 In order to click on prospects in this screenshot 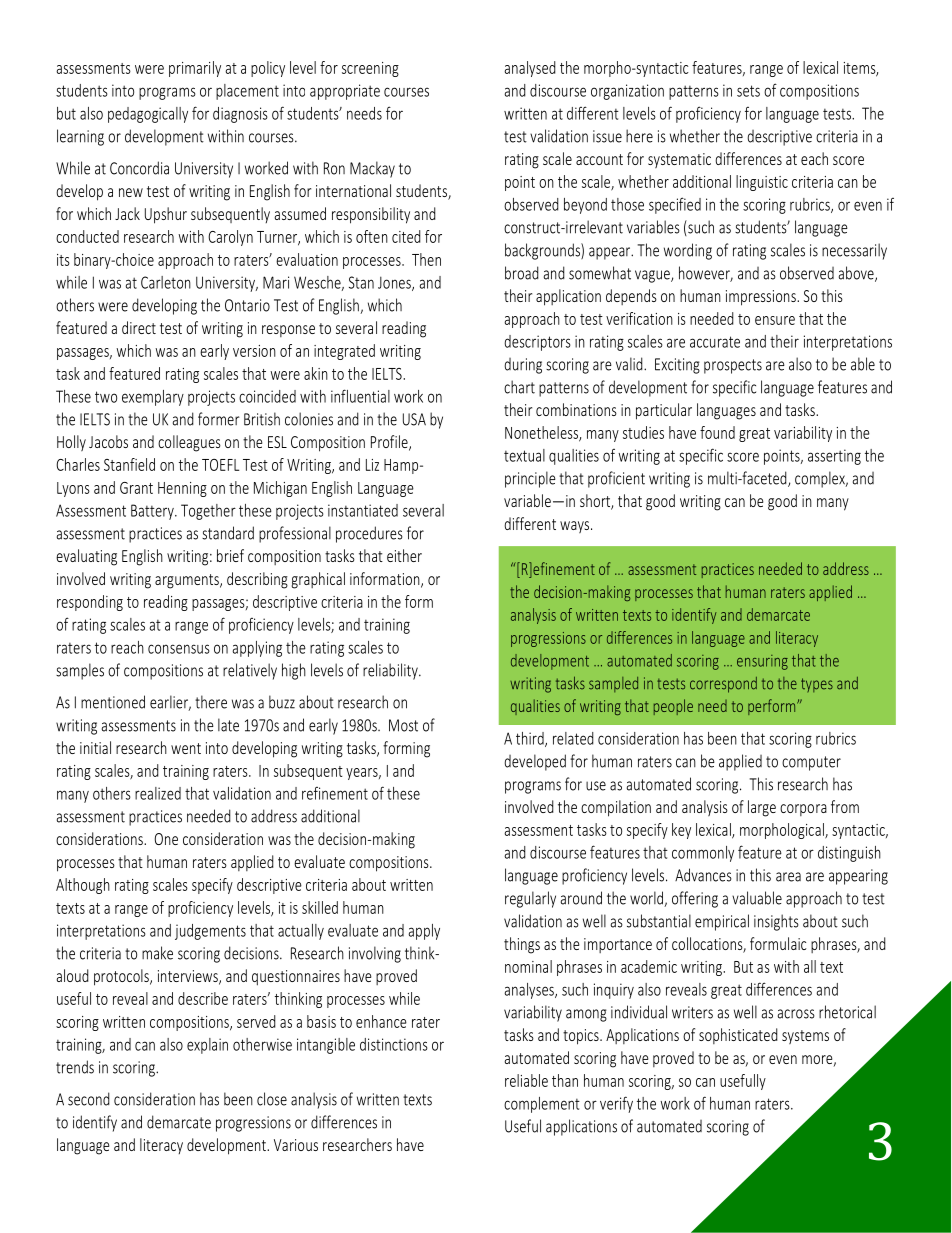, I will do `click(733, 366)`.
